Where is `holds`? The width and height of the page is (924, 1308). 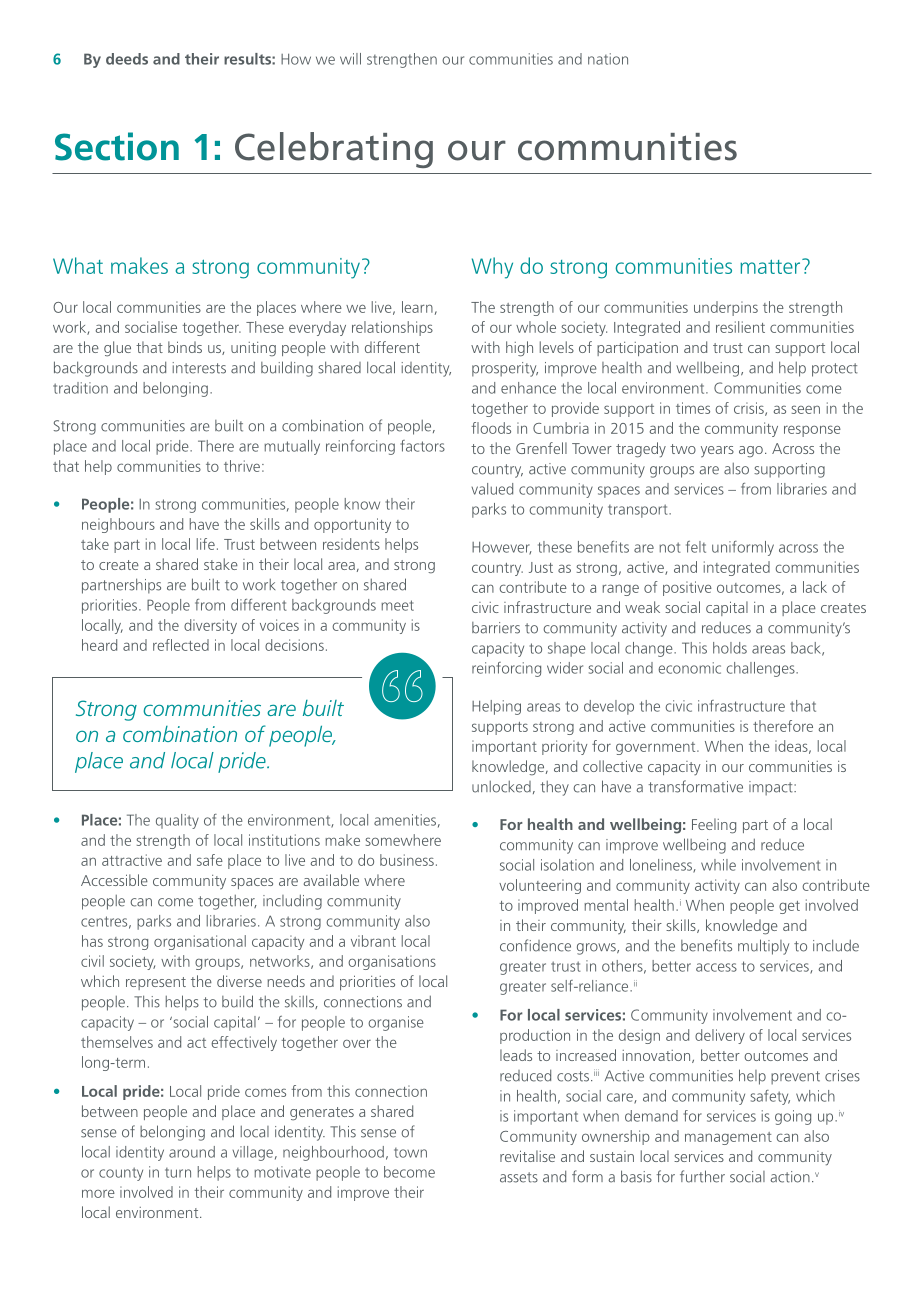
holds is located at coordinates (730, 648).
